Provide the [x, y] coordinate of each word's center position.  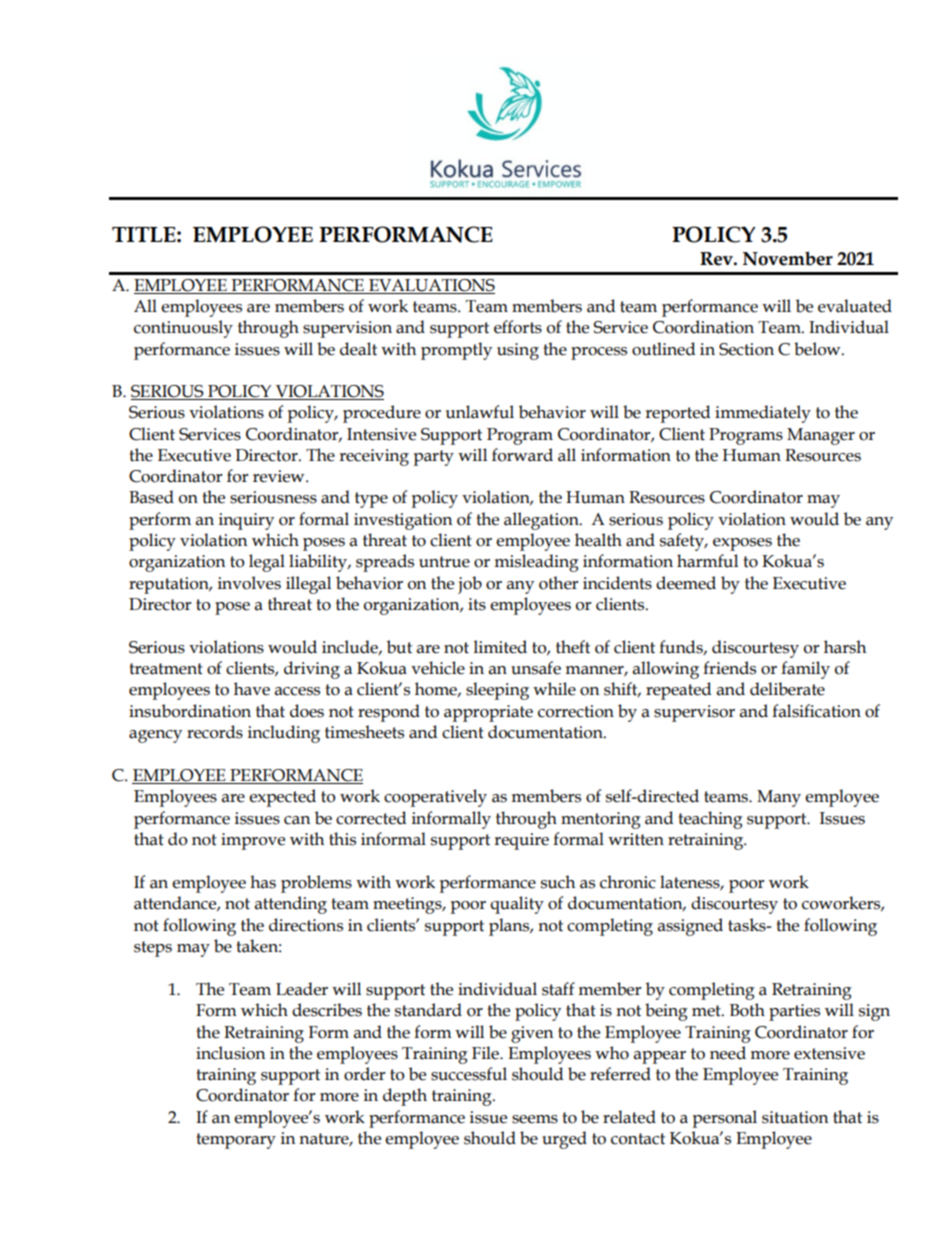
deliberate [787, 689]
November [788, 258]
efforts [518, 327]
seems [535, 1119]
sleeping [497, 691]
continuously [183, 329]
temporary [236, 1141]
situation [795, 1117]
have [252, 689]
